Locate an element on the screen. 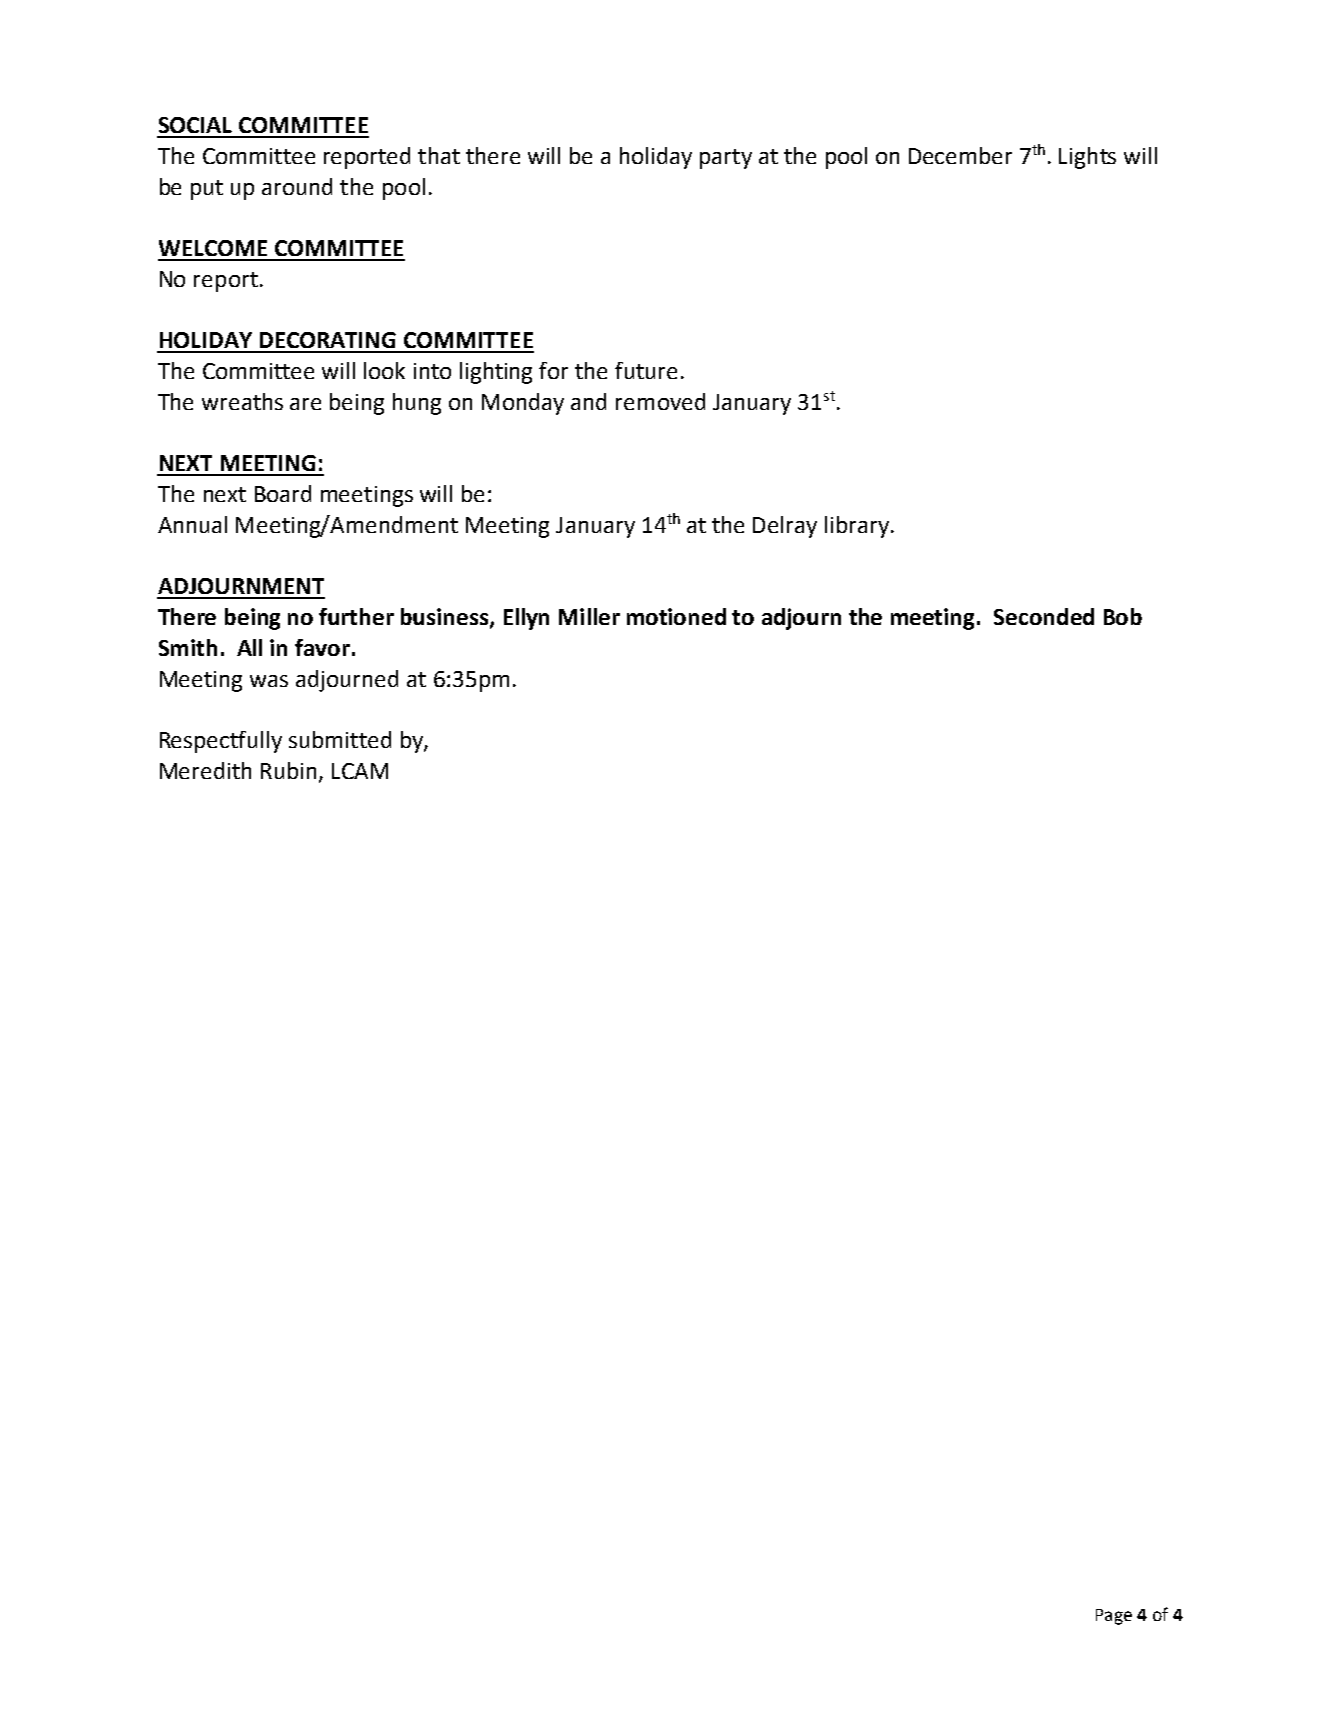 This screenshot has height=1735, width=1340. submitted is located at coordinates (340, 739).
